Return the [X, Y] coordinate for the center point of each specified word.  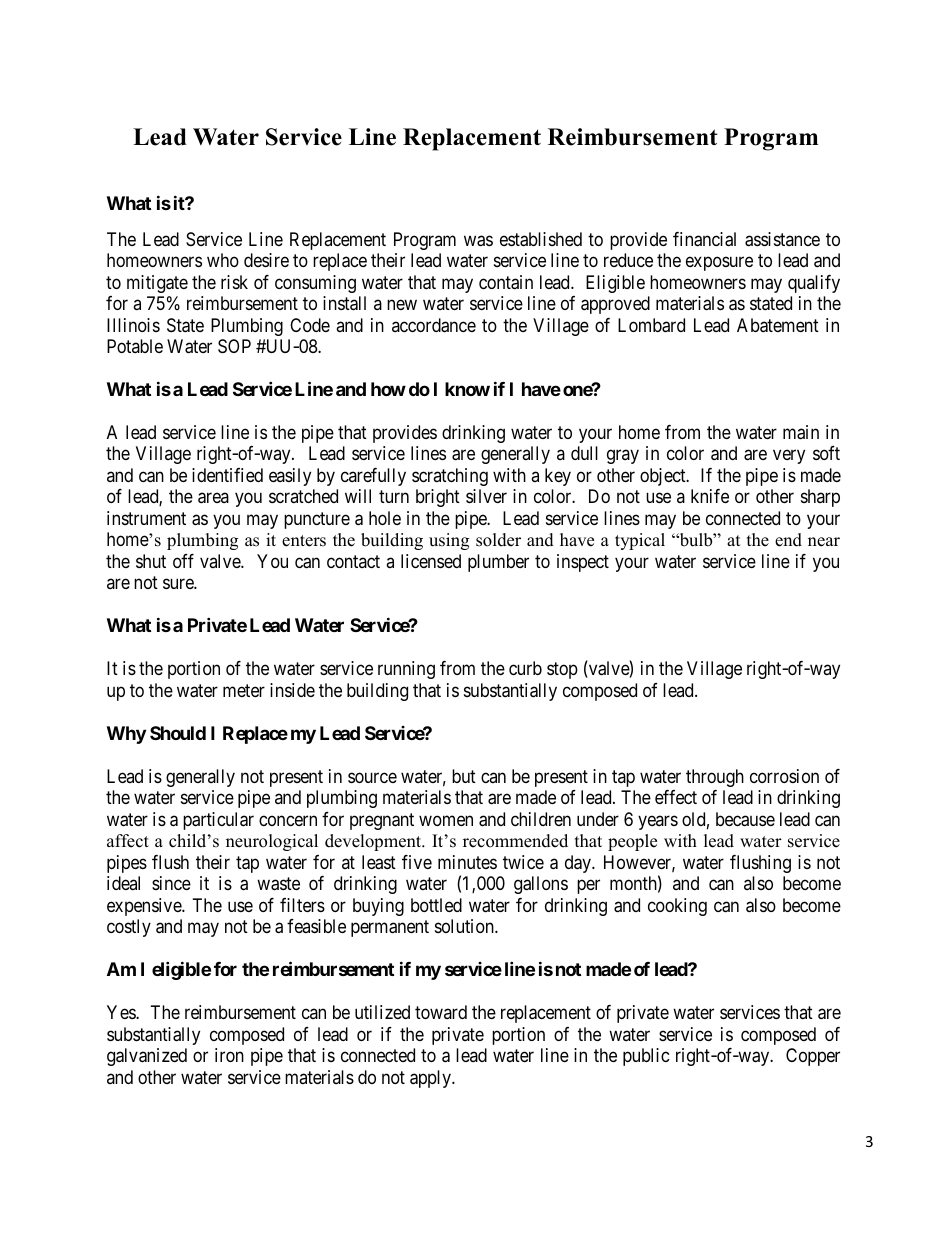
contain [506, 282]
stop [562, 671]
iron [229, 1055]
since [171, 883]
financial [704, 239]
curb [525, 668]
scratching [450, 477]
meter [244, 690]
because [745, 819]
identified [227, 475]
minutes [467, 862]
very [789, 457]
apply [431, 1079]
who [223, 260]
